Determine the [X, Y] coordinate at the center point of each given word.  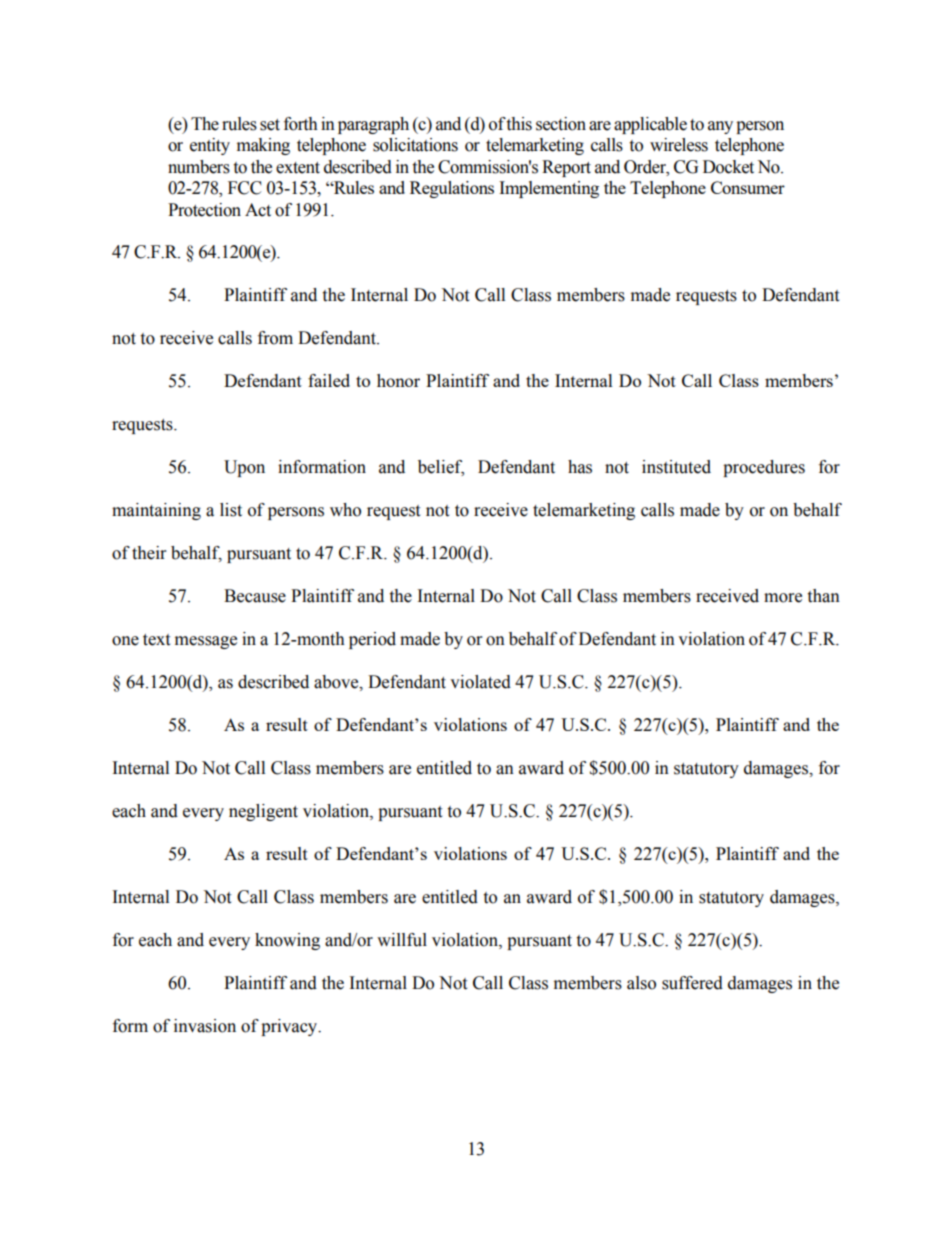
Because [255, 596]
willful [402, 940]
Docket [728, 167]
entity [210, 146]
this [519, 124]
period [372, 640]
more [783, 598]
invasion [205, 1026]
